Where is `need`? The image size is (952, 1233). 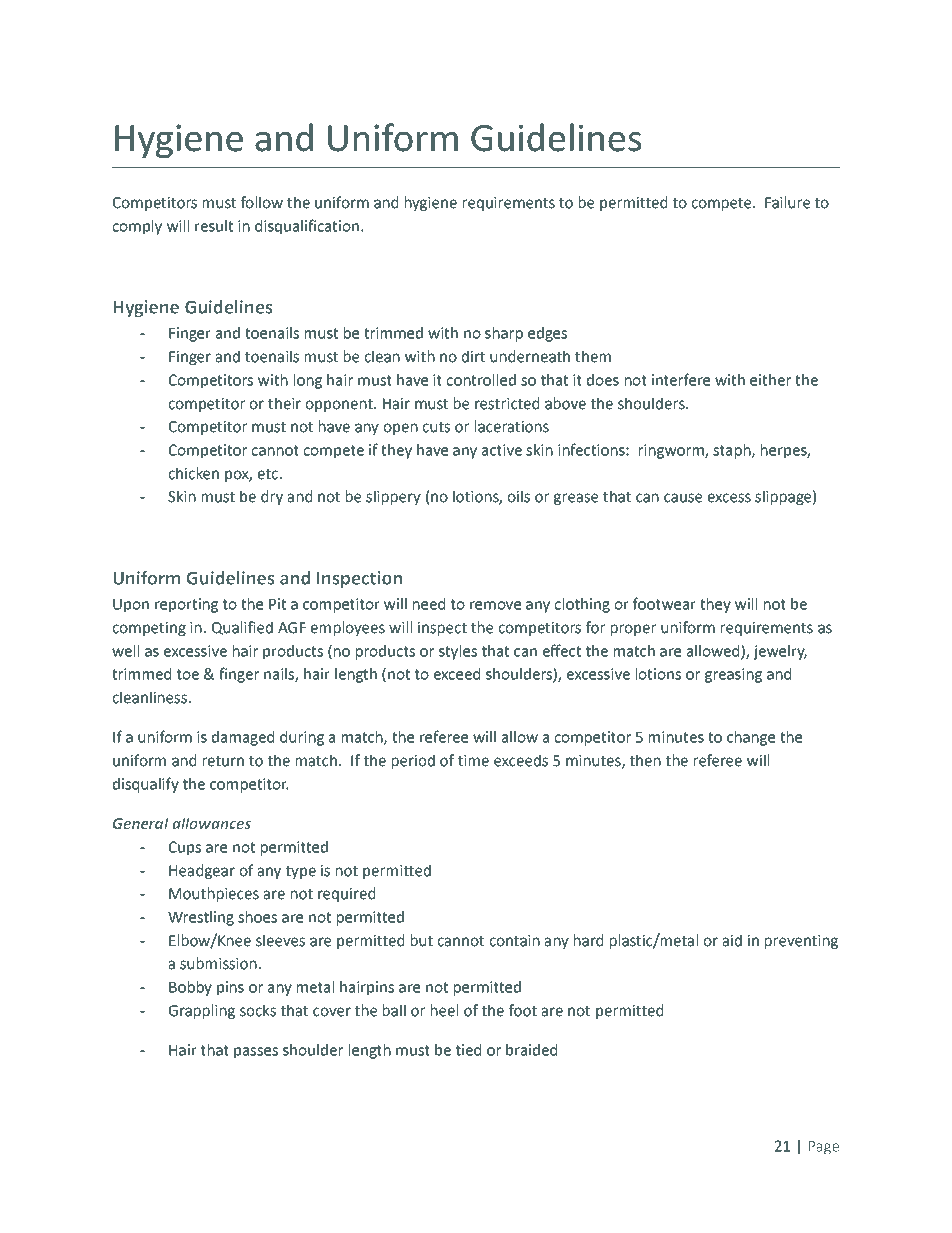
need is located at coordinates (429, 604).
